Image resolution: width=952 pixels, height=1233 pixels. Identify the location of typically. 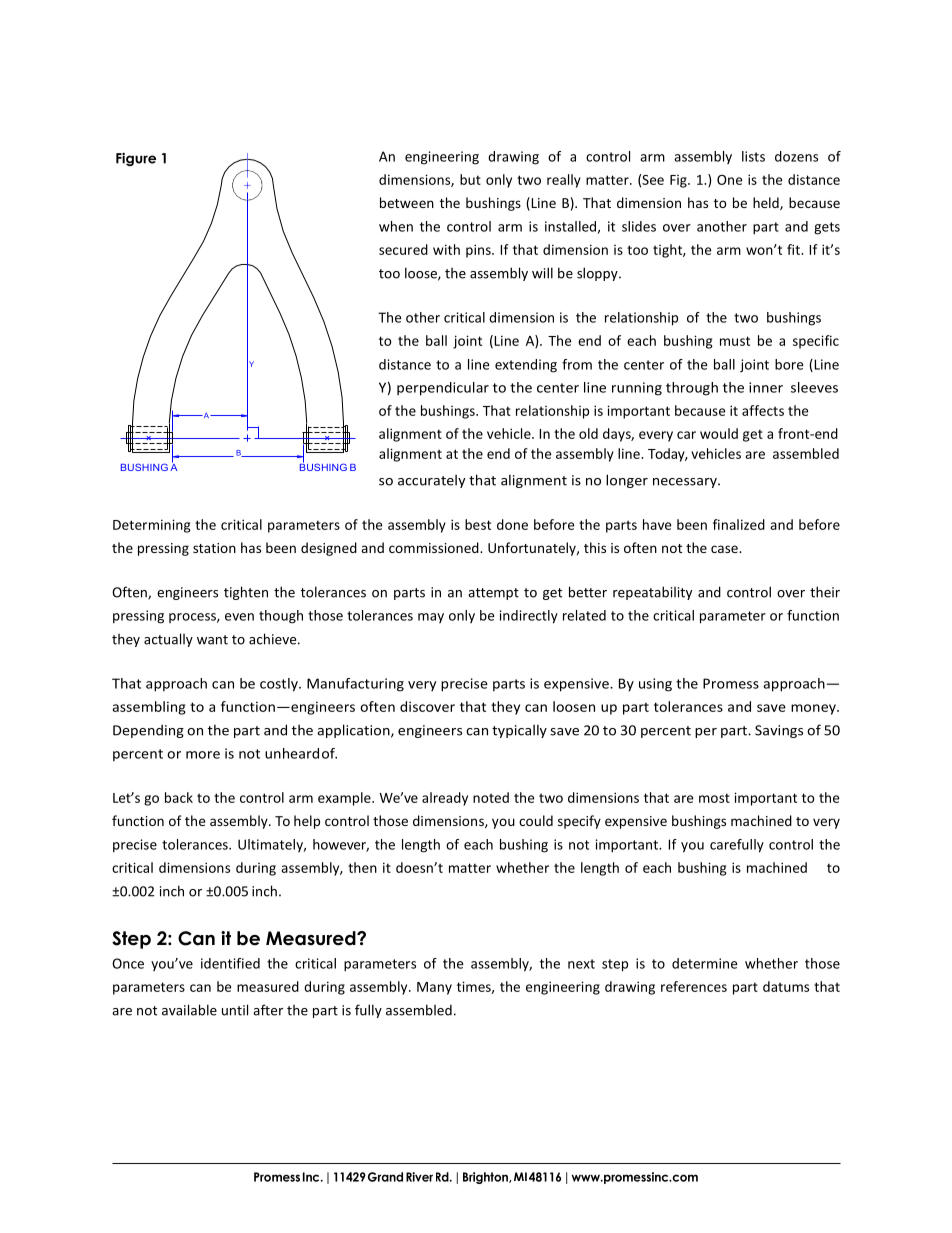
(519, 731).
